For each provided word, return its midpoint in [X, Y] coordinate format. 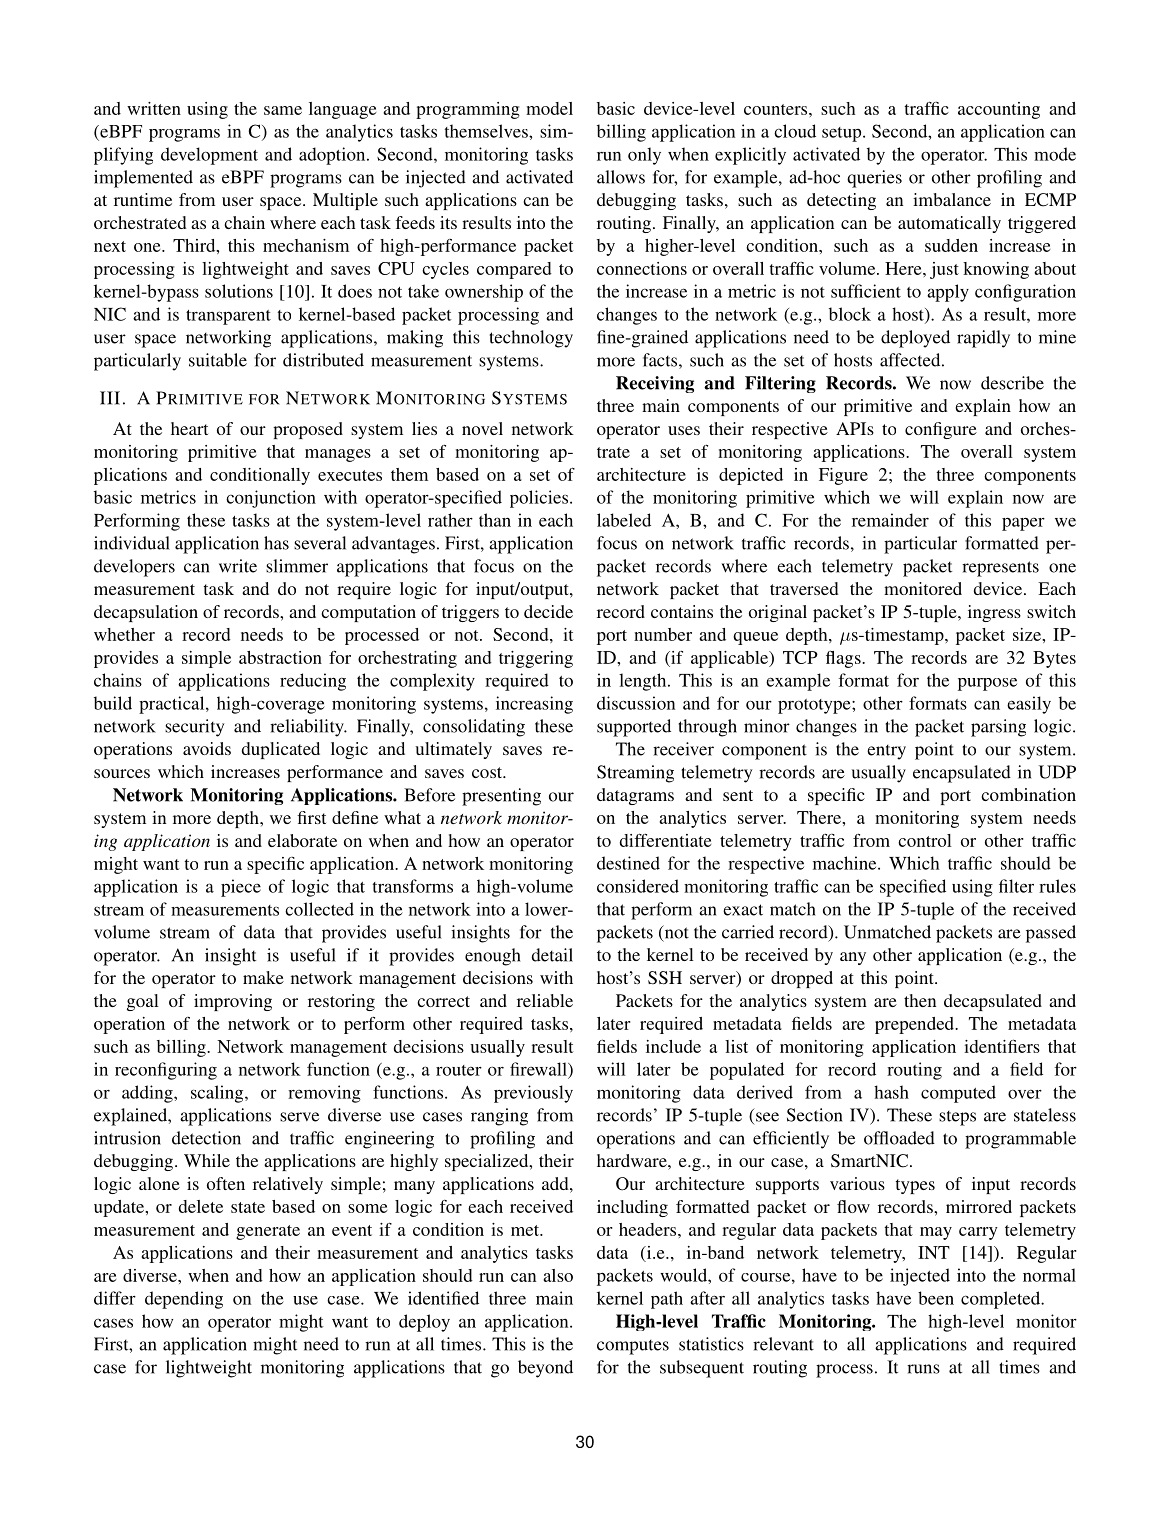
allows [621, 177]
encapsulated [962, 774]
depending [184, 1300]
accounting [999, 110]
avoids [207, 748]
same [283, 110]
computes [633, 1347]
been [936, 1298]
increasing [534, 705]
